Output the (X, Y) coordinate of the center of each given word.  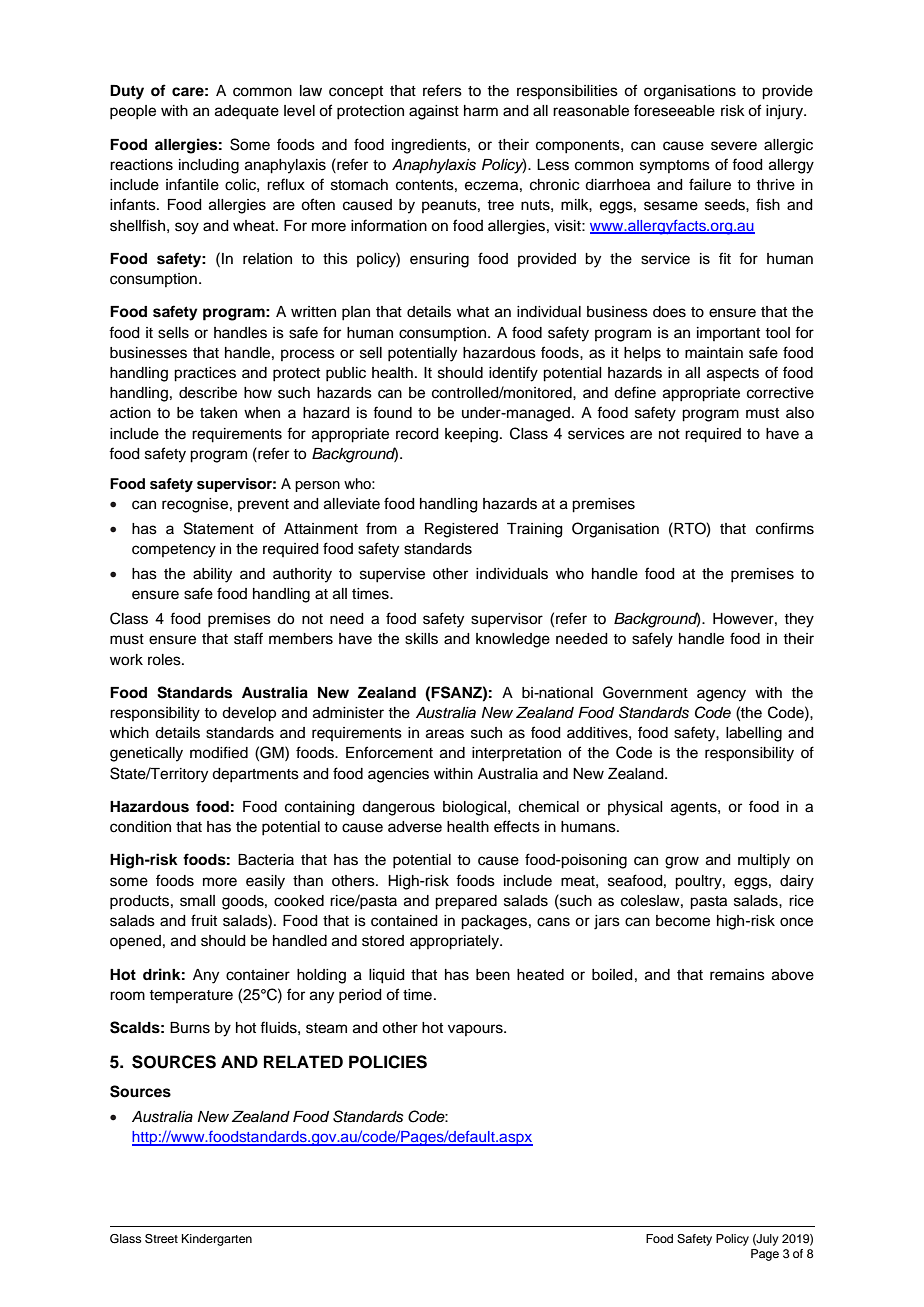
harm (481, 111)
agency (721, 695)
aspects (733, 375)
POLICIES (388, 1062)
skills (421, 639)
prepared (466, 902)
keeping (471, 435)
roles (165, 660)
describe (208, 393)
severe (734, 146)
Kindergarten (217, 1240)
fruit (204, 920)
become (683, 921)
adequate (247, 112)
